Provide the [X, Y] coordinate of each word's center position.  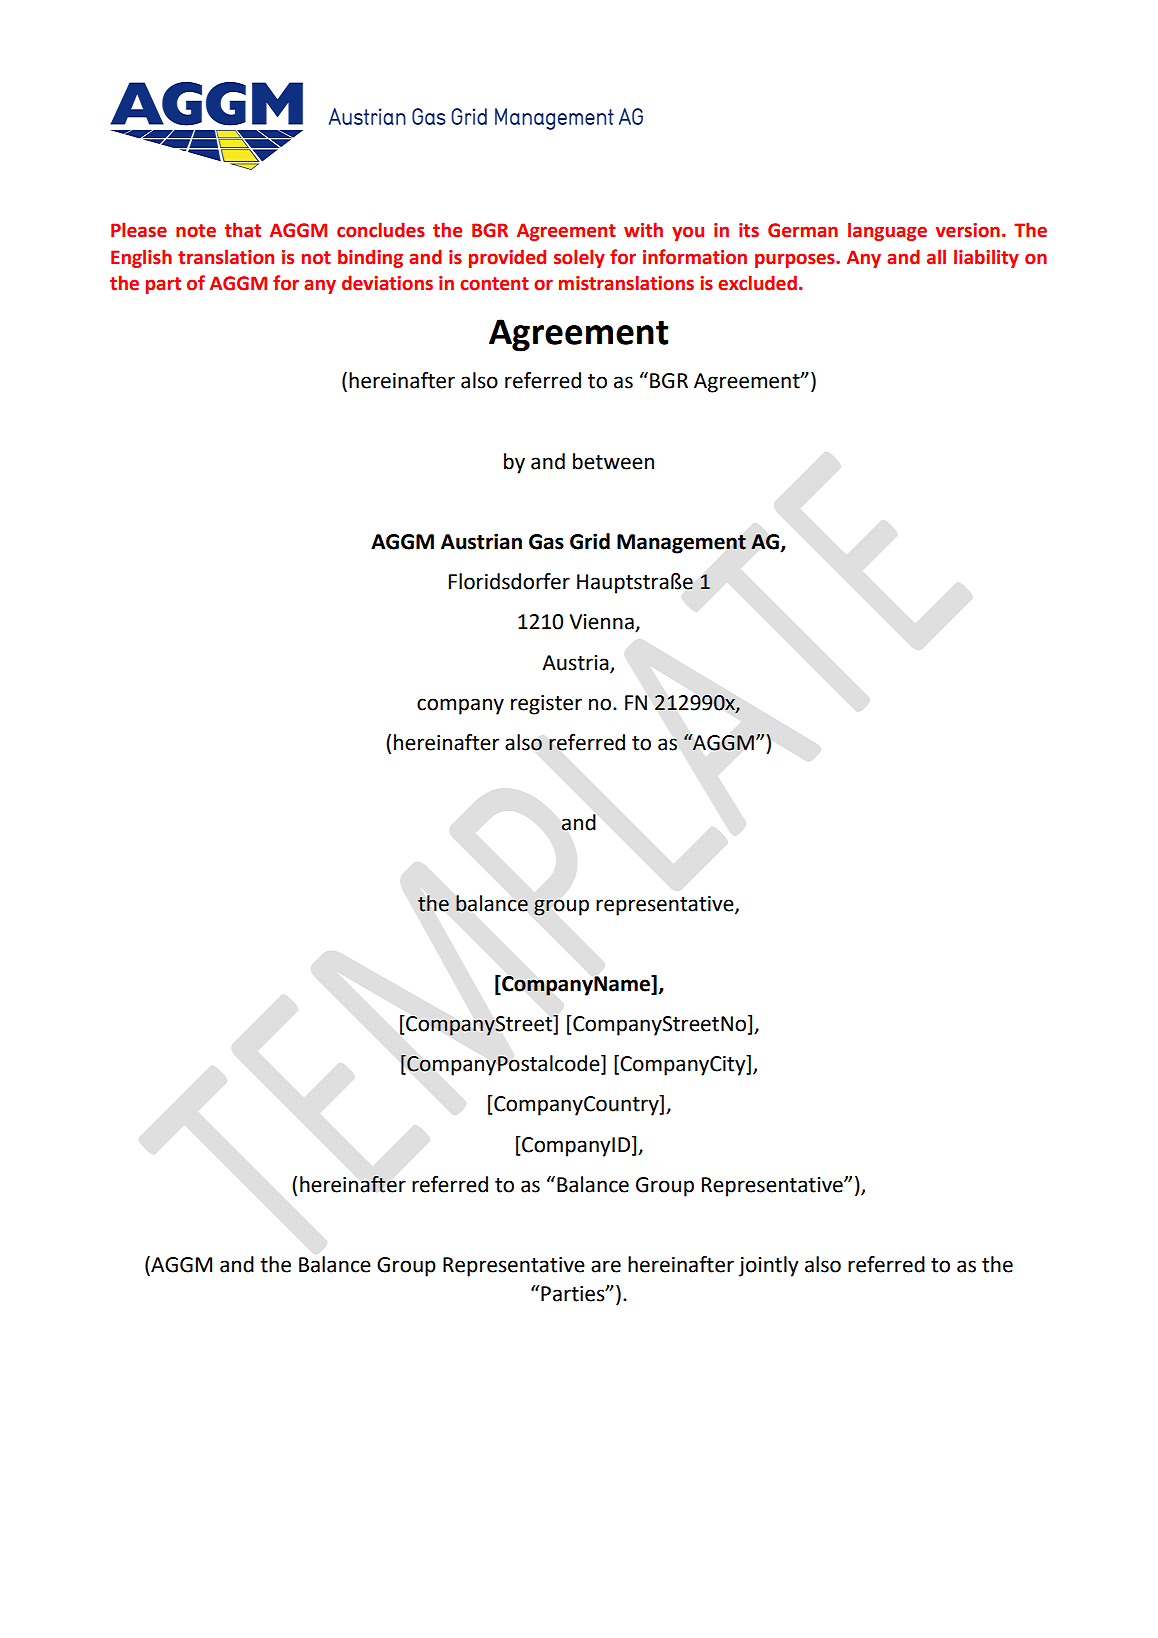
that [243, 230]
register [546, 705]
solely [579, 258]
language [887, 231]
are [606, 1266]
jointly [768, 1266]
